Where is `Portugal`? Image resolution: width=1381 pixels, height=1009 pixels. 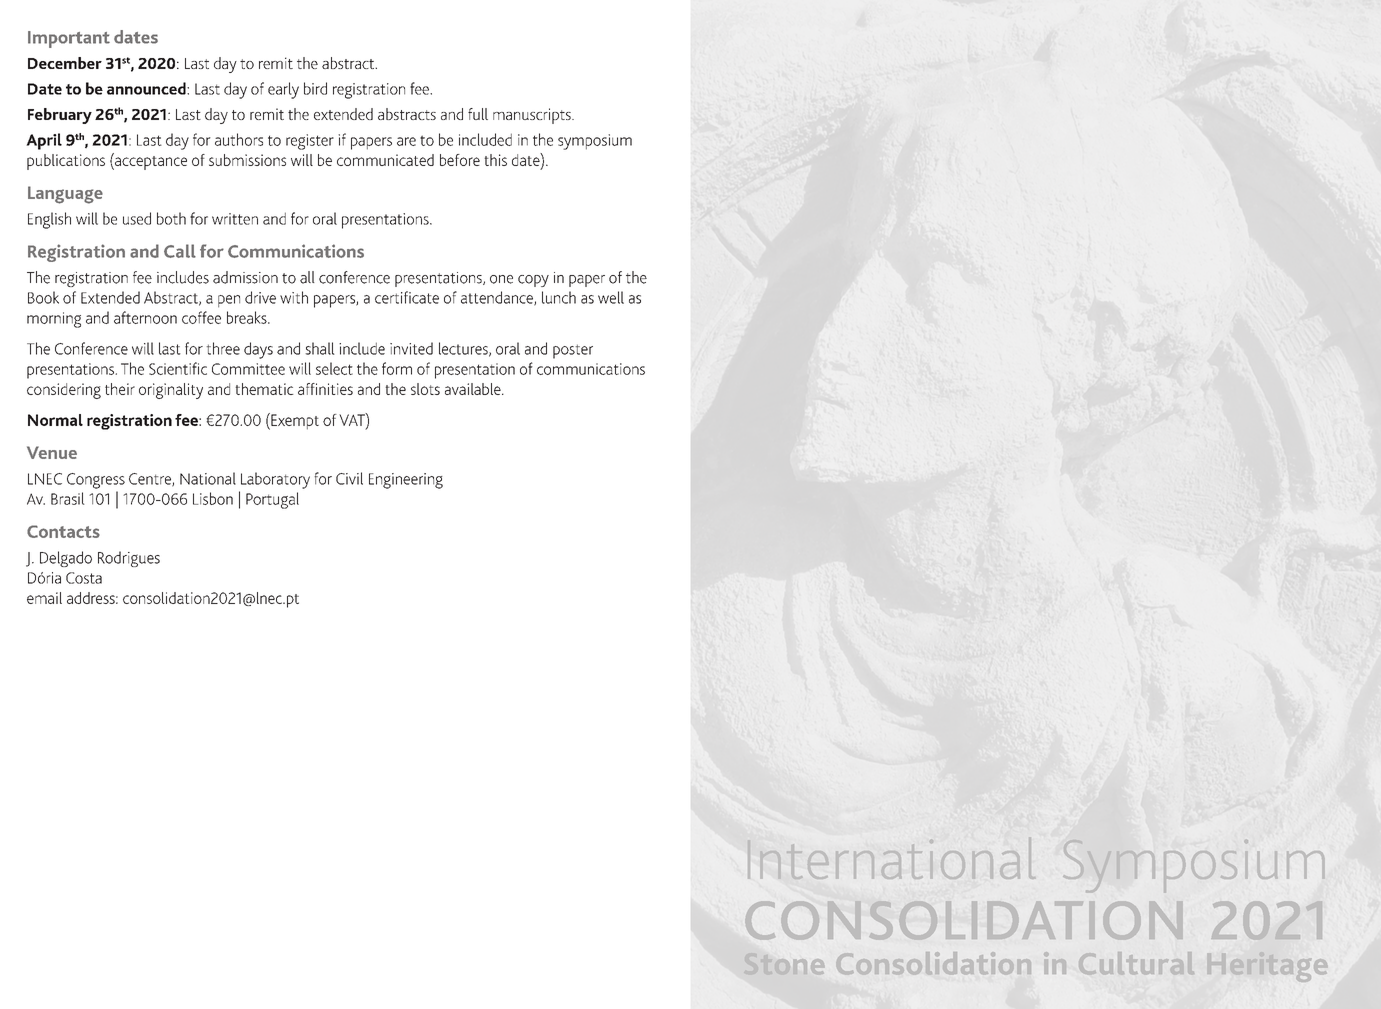 Portugal is located at coordinates (272, 500).
